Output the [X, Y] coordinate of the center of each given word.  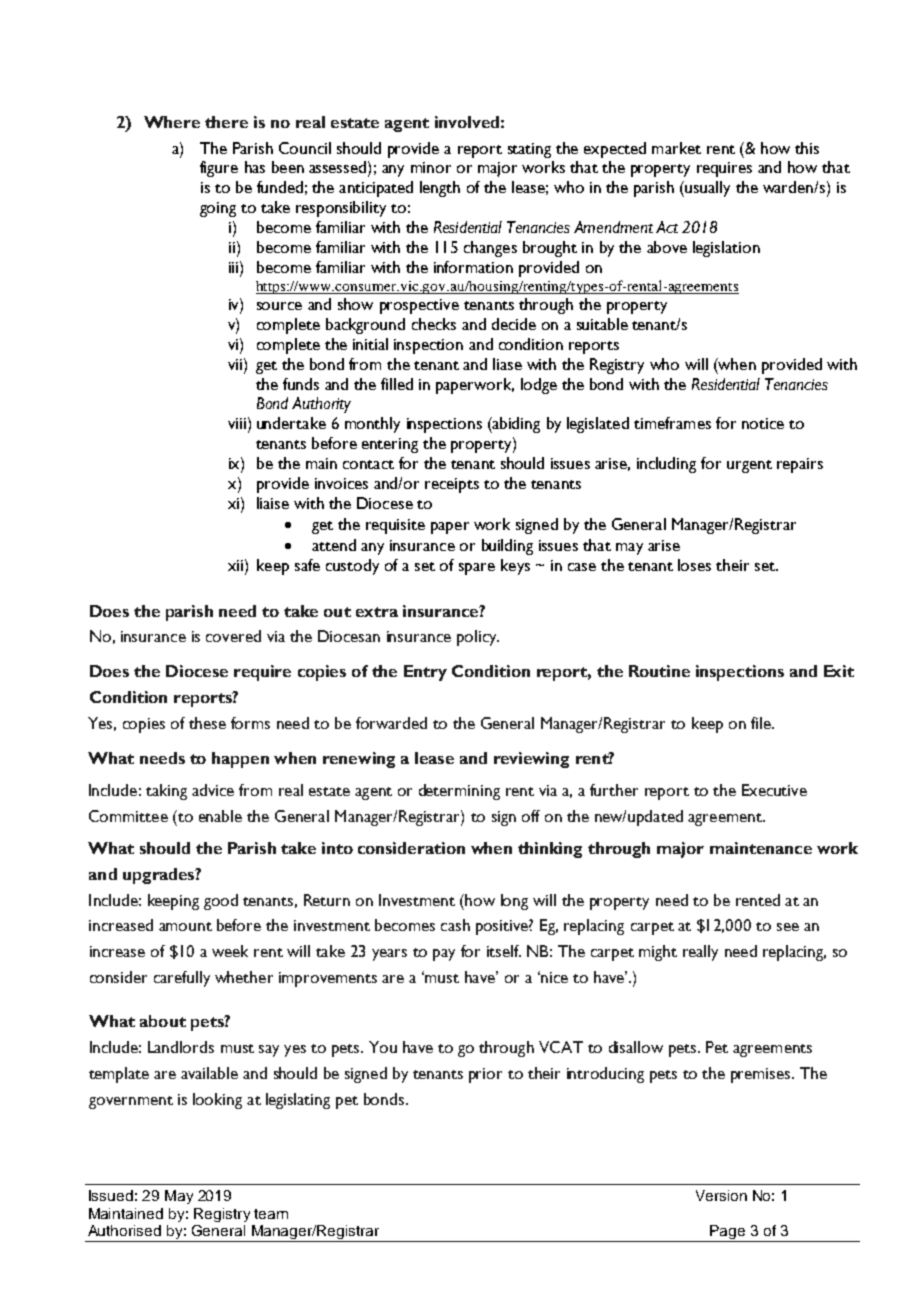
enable [220, 816]
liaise [273, 503]
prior [485, 1075]
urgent [749, 466]
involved [467, 122]
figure [219, 169]
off [531, 816]
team [271, 1214]
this [807, 148]
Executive [774, 790]
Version [721, 1195]
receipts [452, 485]
